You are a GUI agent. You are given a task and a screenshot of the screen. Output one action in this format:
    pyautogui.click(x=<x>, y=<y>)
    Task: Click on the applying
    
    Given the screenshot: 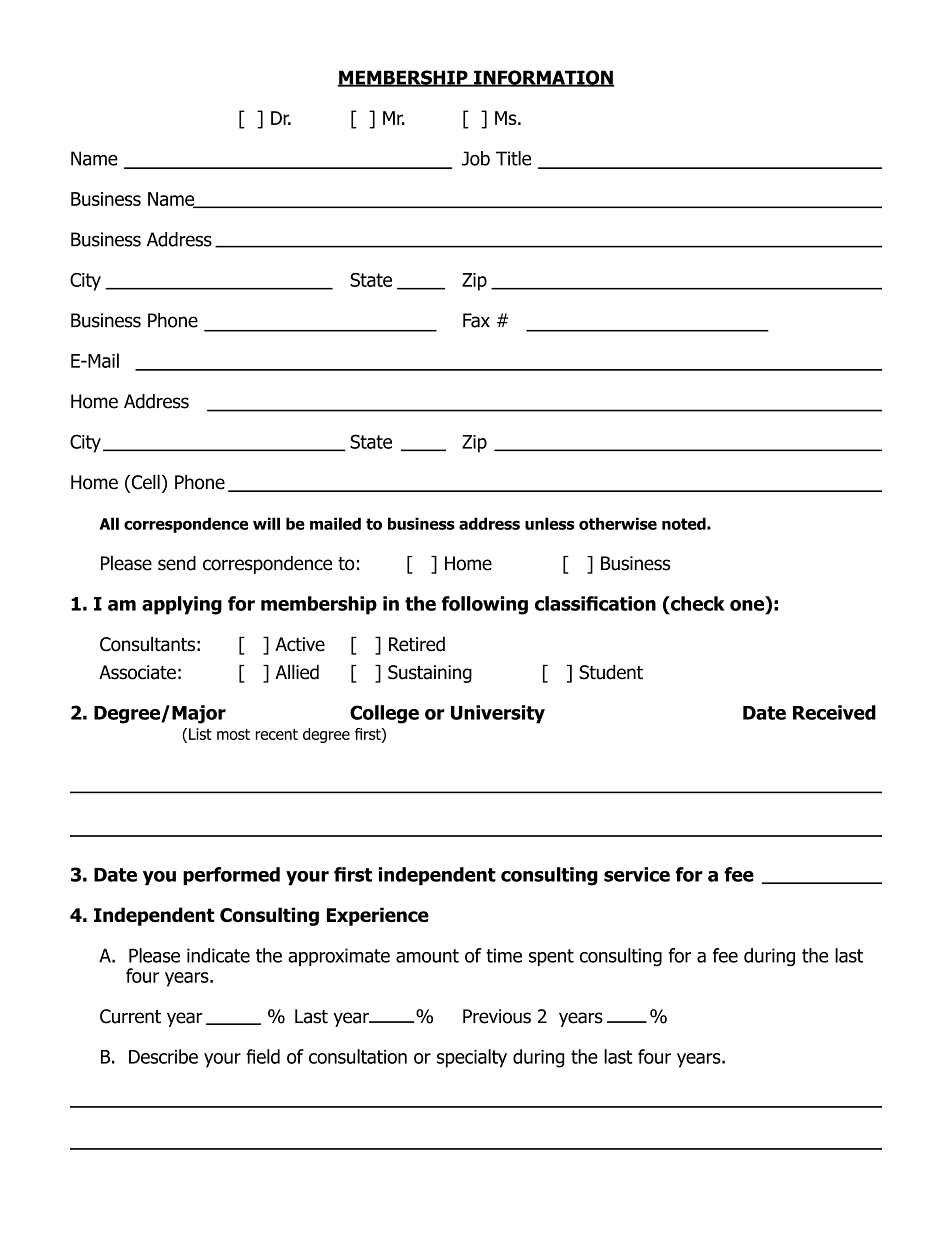 What is the action you would take?
    pyautogui.click(x=182, y=605)
